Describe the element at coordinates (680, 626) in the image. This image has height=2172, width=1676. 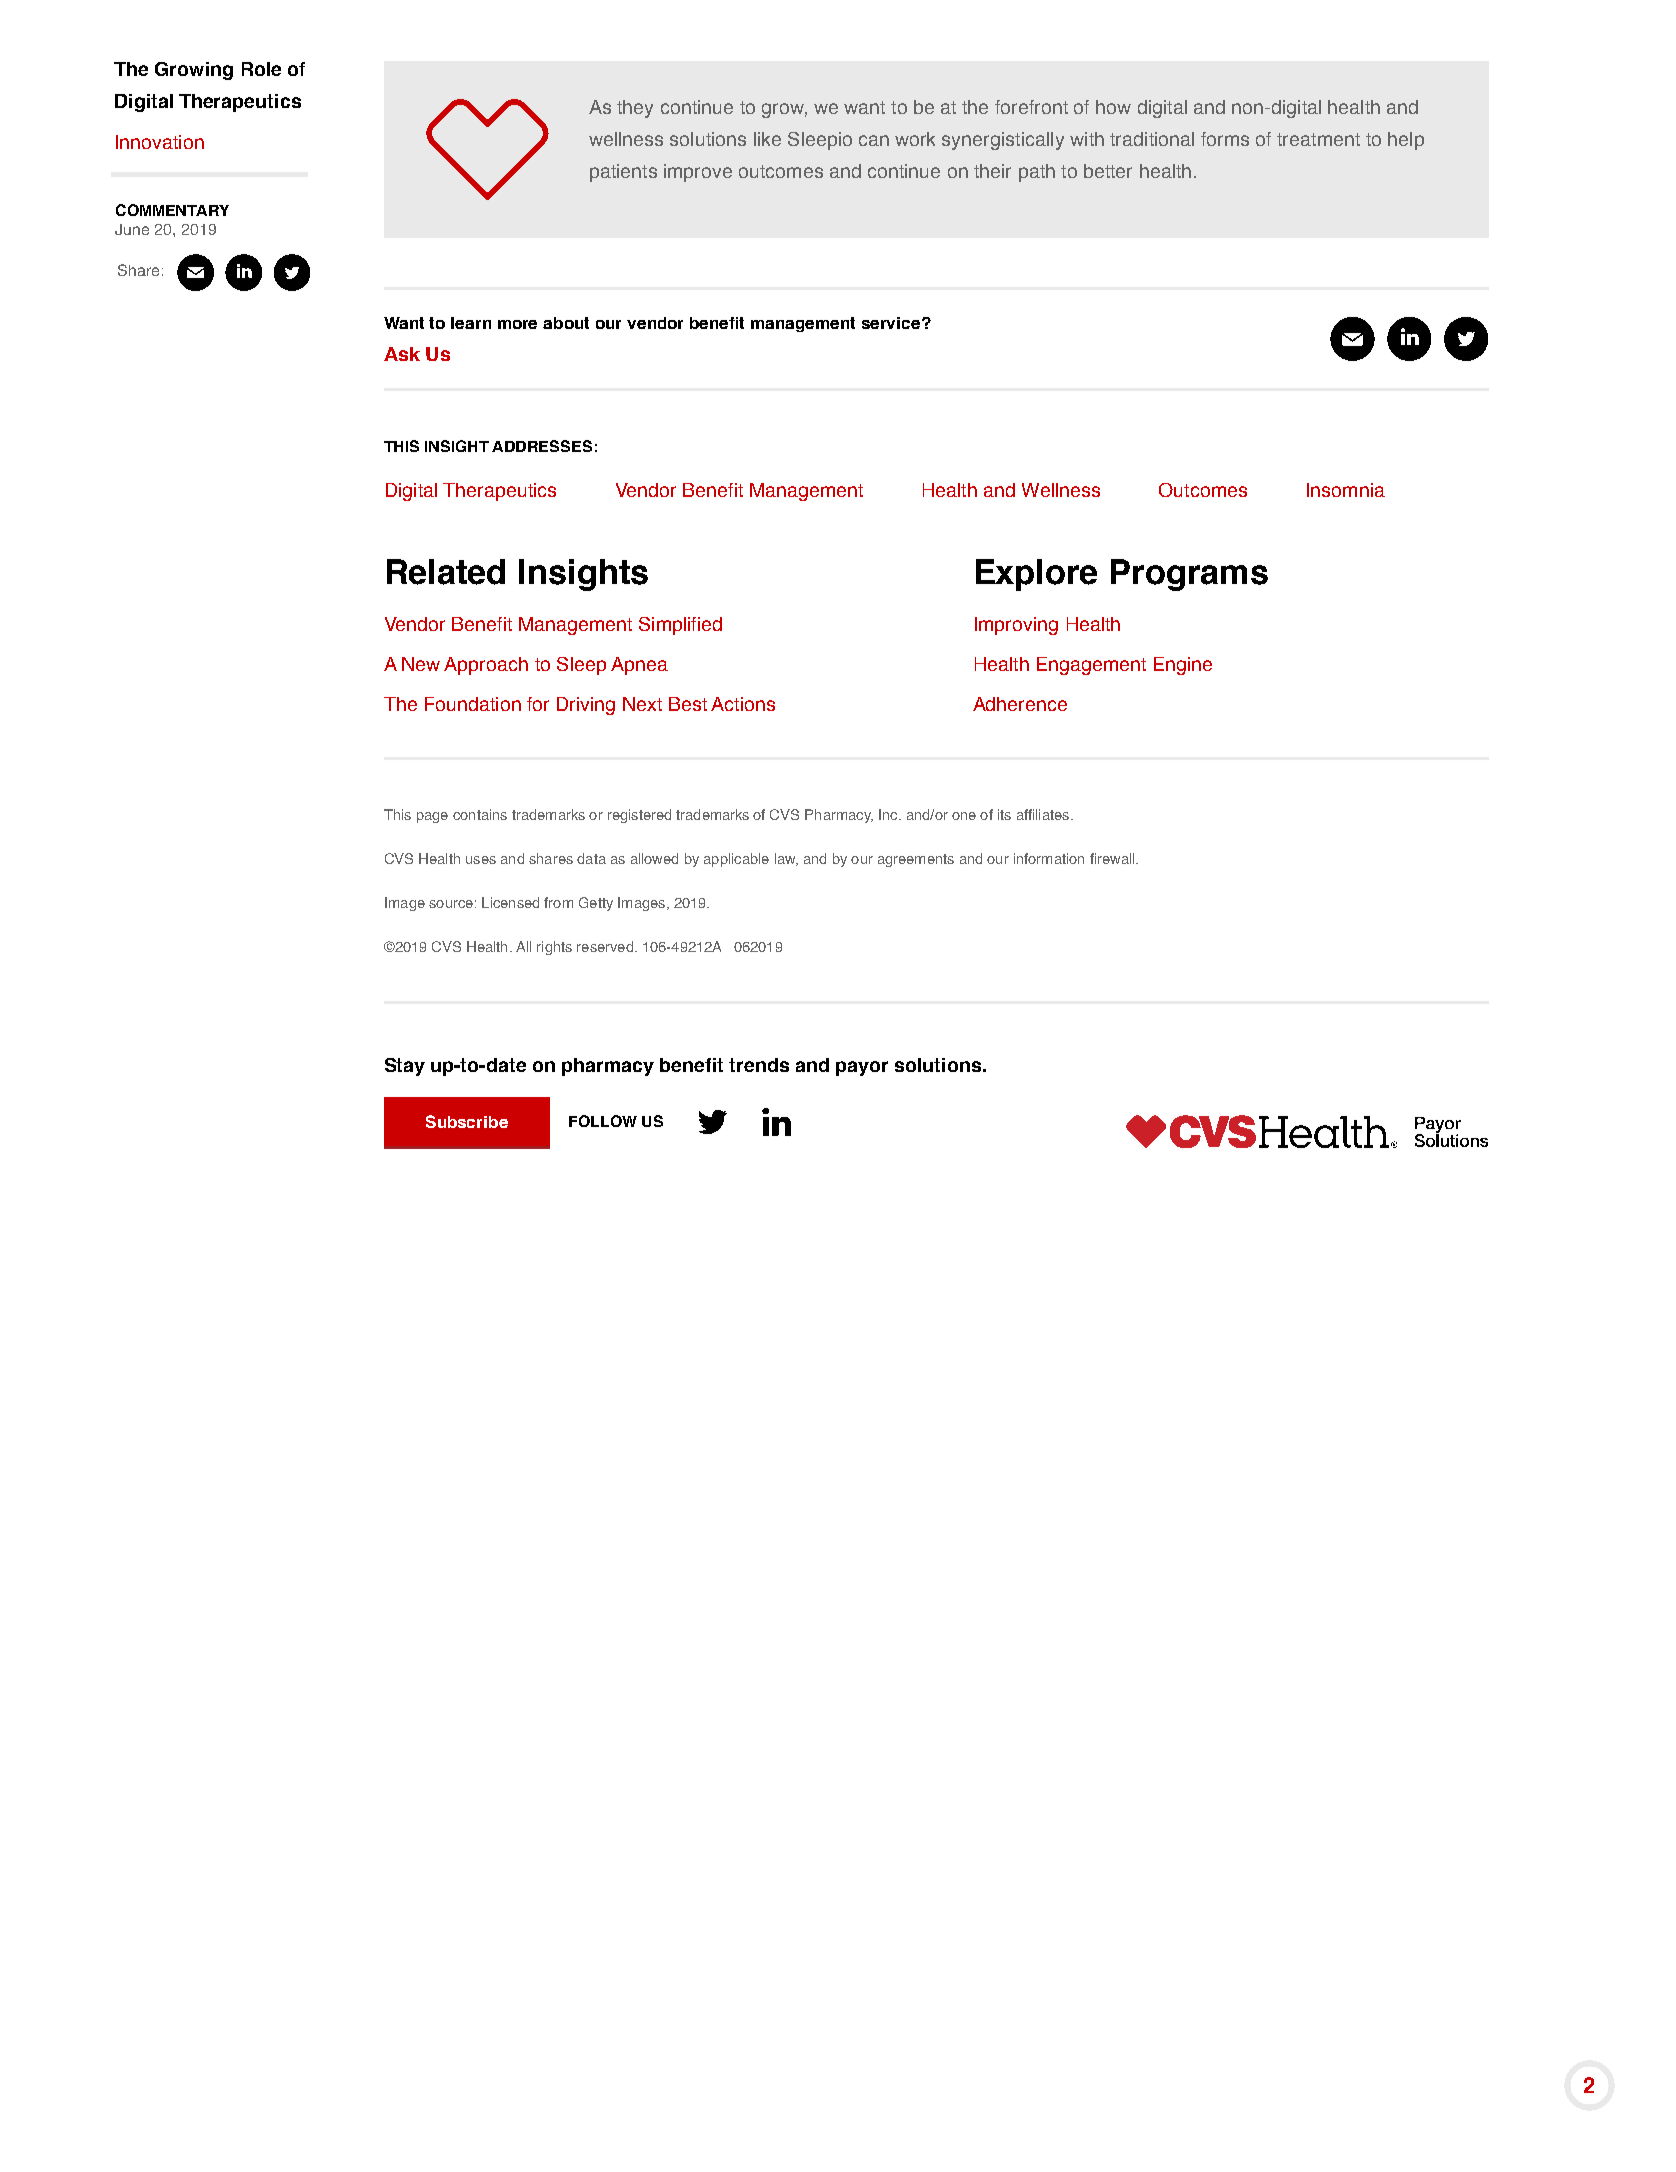
I see `Simplified` at that location.
